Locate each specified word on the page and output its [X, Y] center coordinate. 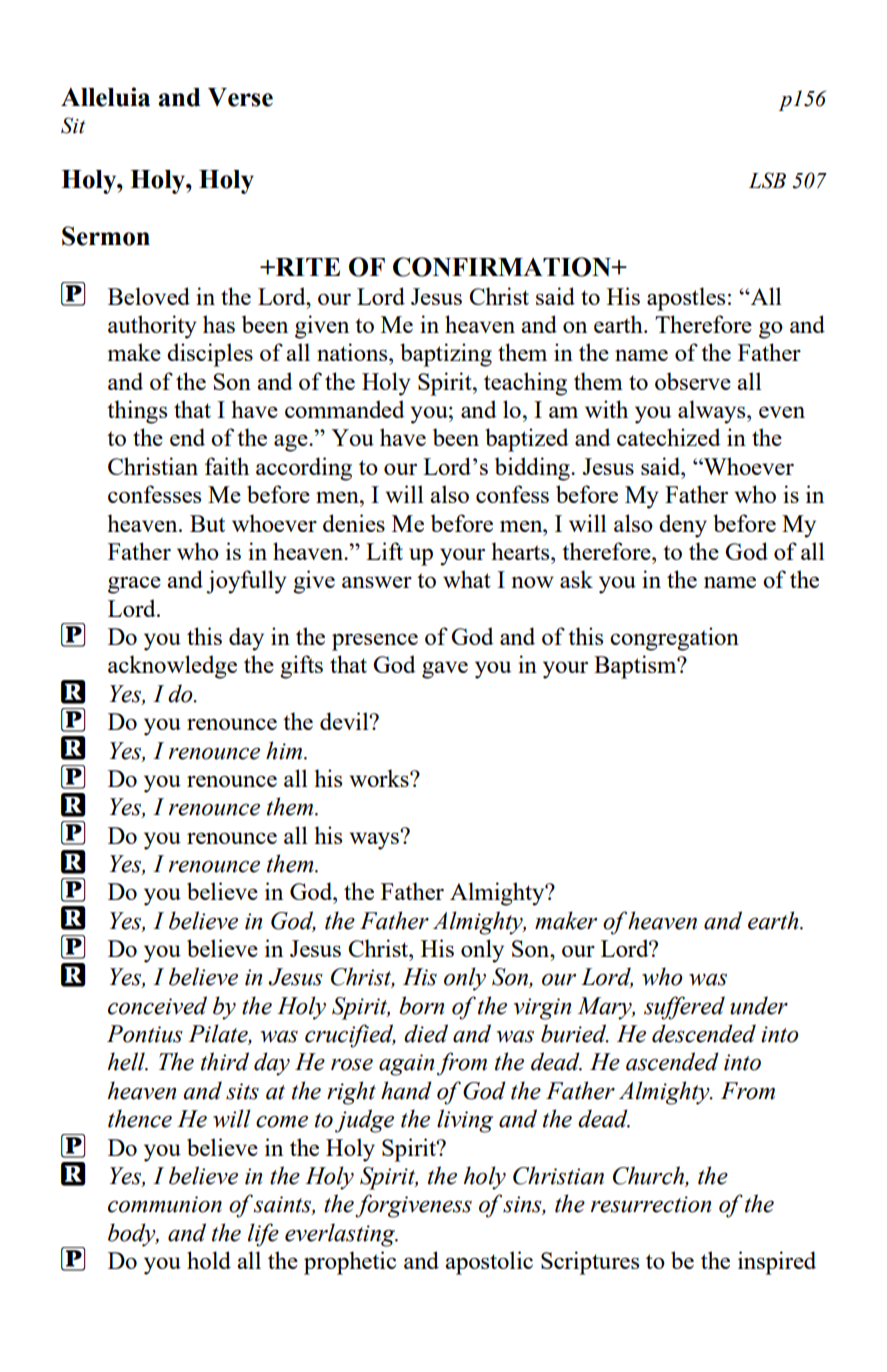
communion [165, 1204]
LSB [767, 180]
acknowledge [172, 667]
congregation [674, 639]
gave [445, 670]
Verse [240, 97]
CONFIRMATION [503, 267]
